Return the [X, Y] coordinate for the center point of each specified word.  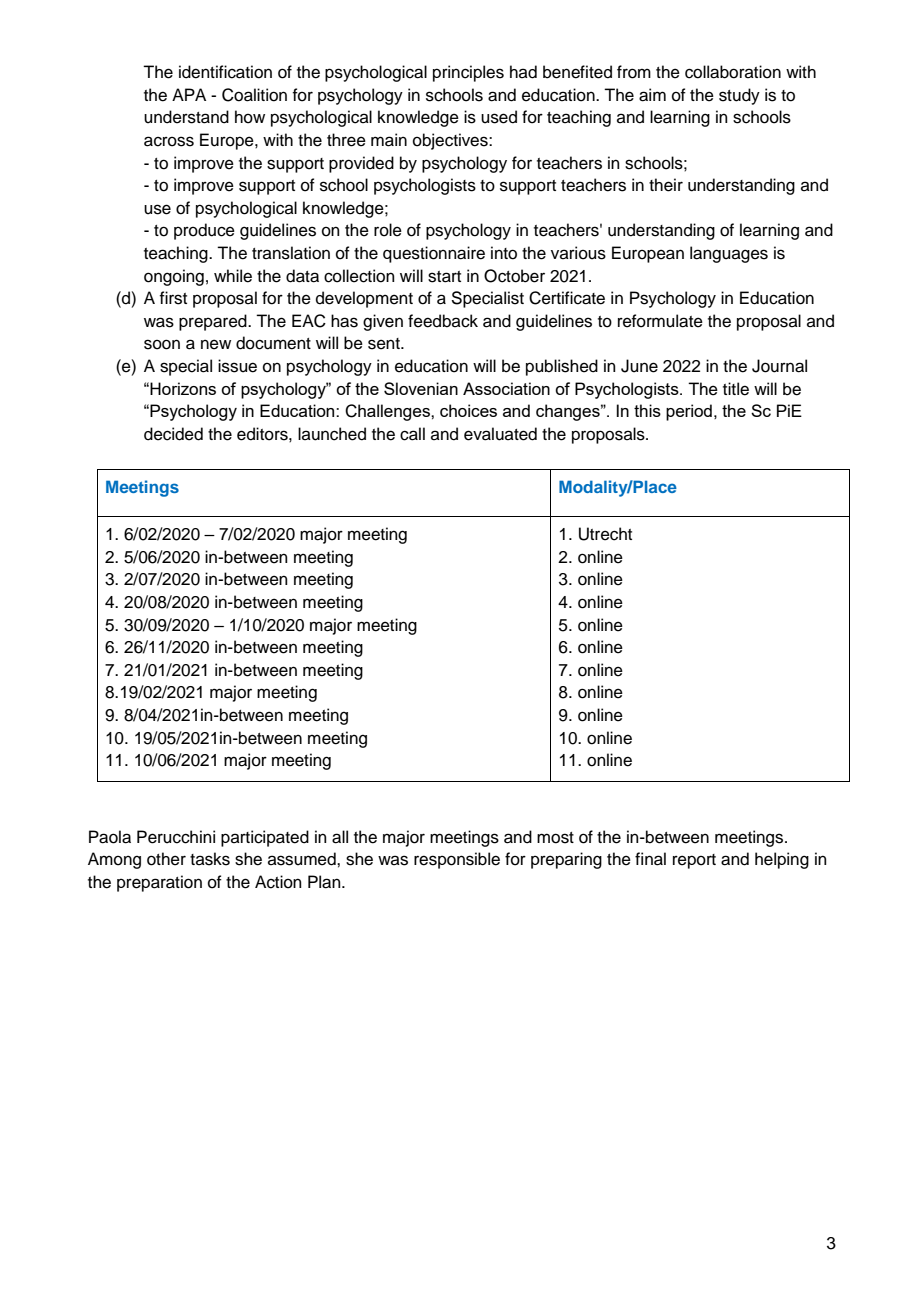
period [689, 412]
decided [173, 434]
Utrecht [605, 534]
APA [189, 94]
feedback [443, 321]
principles [468, 73]
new [216, 344]
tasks [210, 859]
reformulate [660, 321]
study [739, 96]
